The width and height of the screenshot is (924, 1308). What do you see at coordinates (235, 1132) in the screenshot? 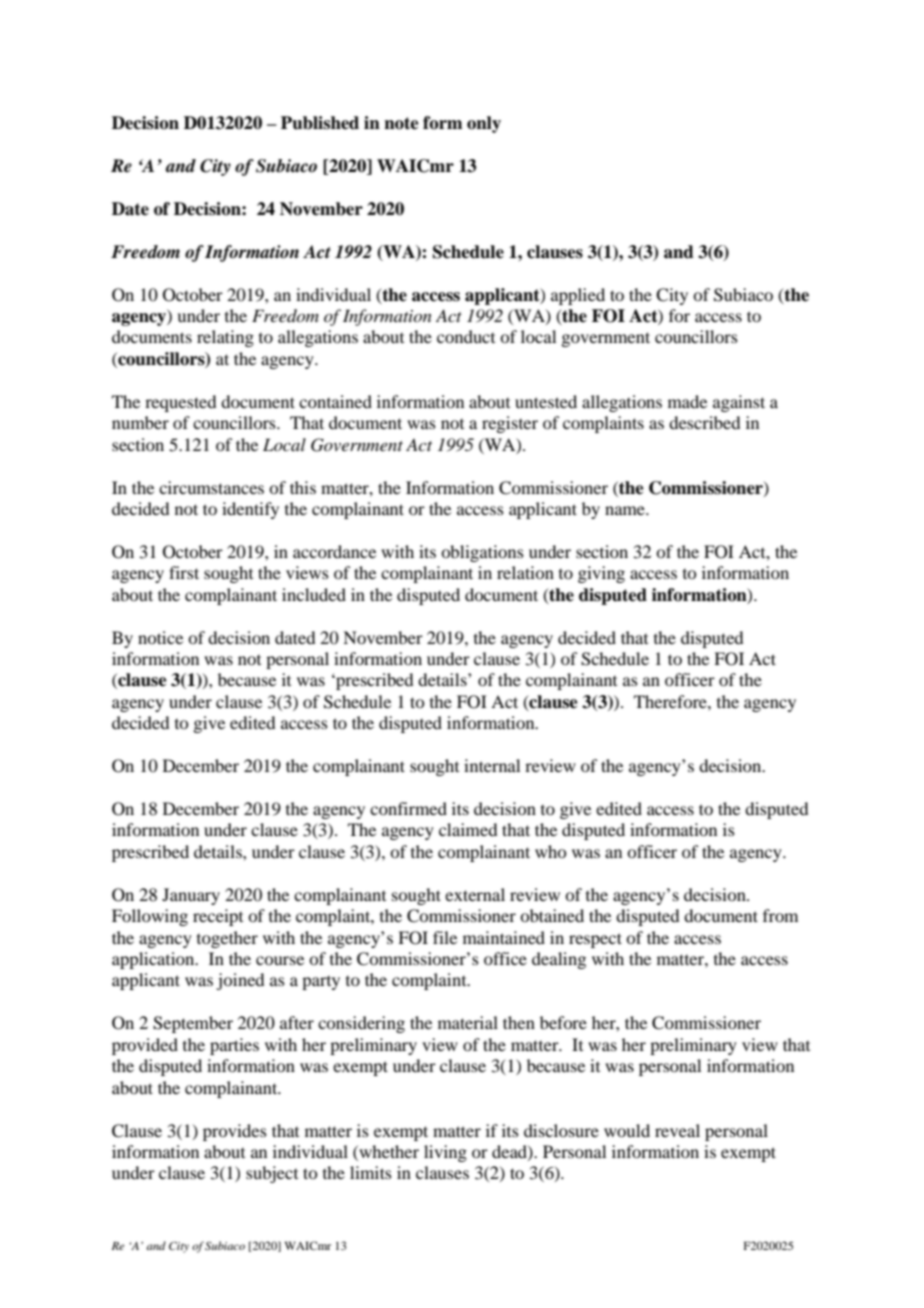
I see `provides` at bounding box center [235, 1132].
